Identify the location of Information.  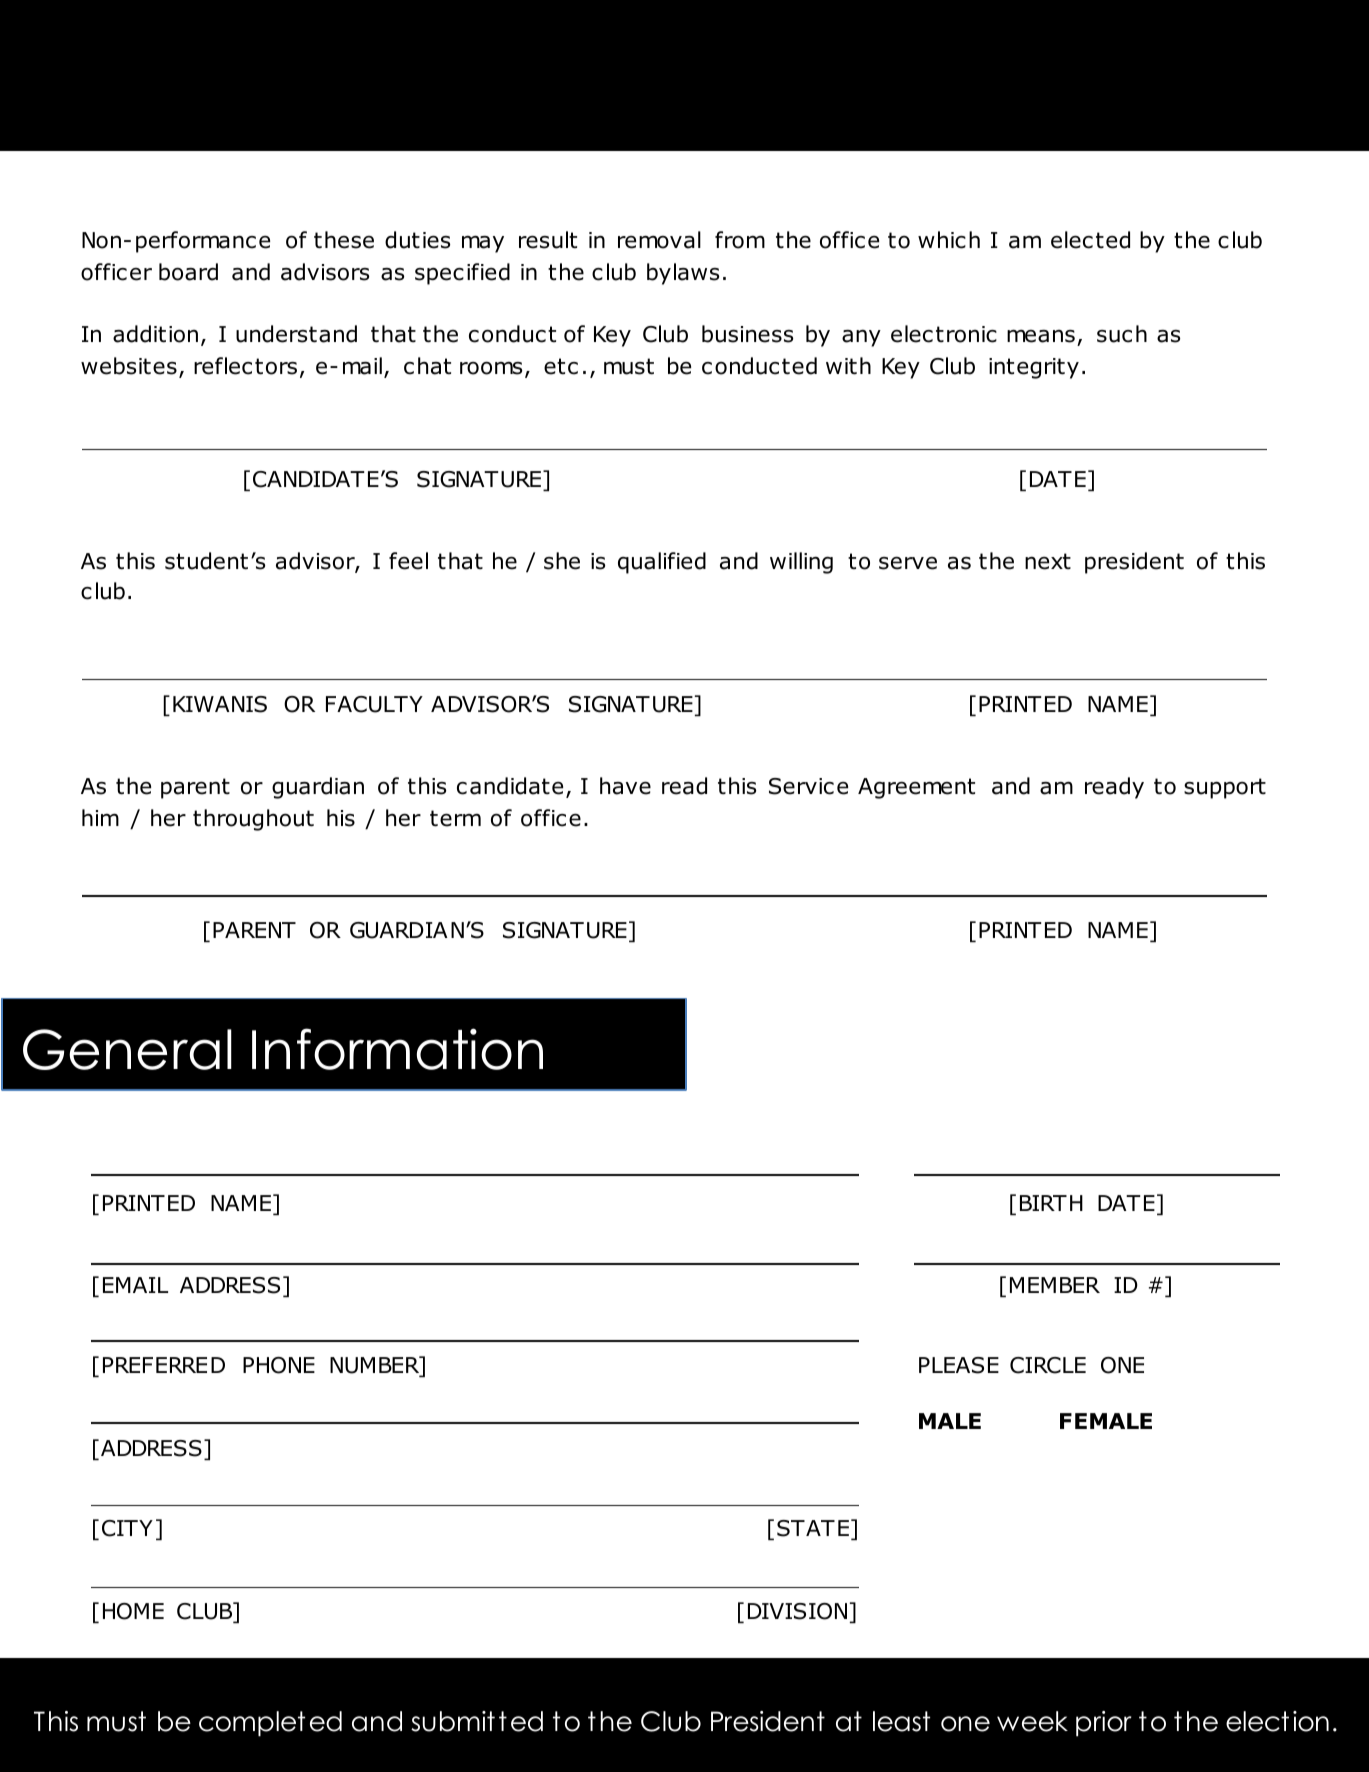
(397, 1049).
